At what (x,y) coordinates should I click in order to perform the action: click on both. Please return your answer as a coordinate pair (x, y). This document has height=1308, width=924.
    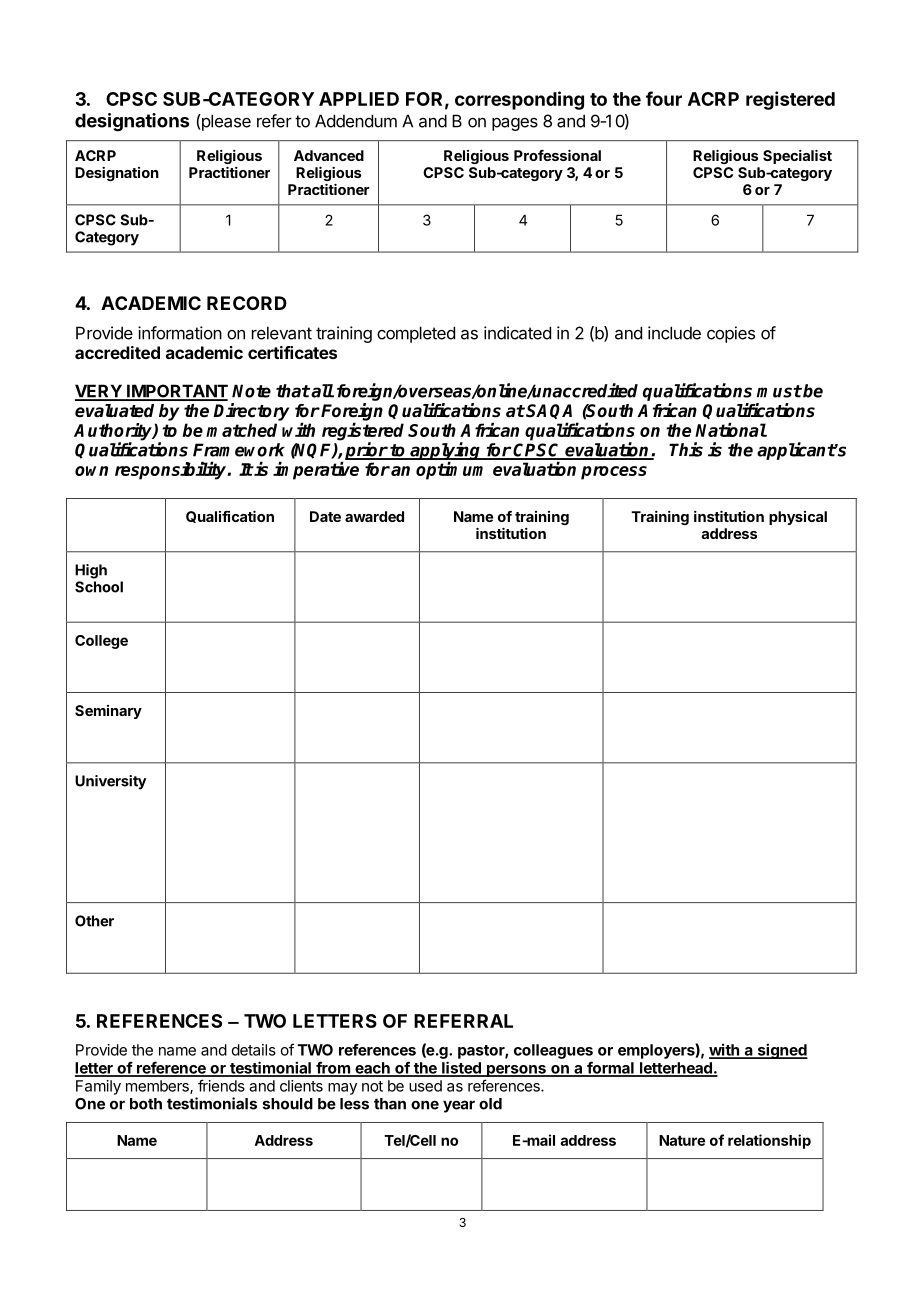
    Looking at the image, I should click on (146, 1104).
